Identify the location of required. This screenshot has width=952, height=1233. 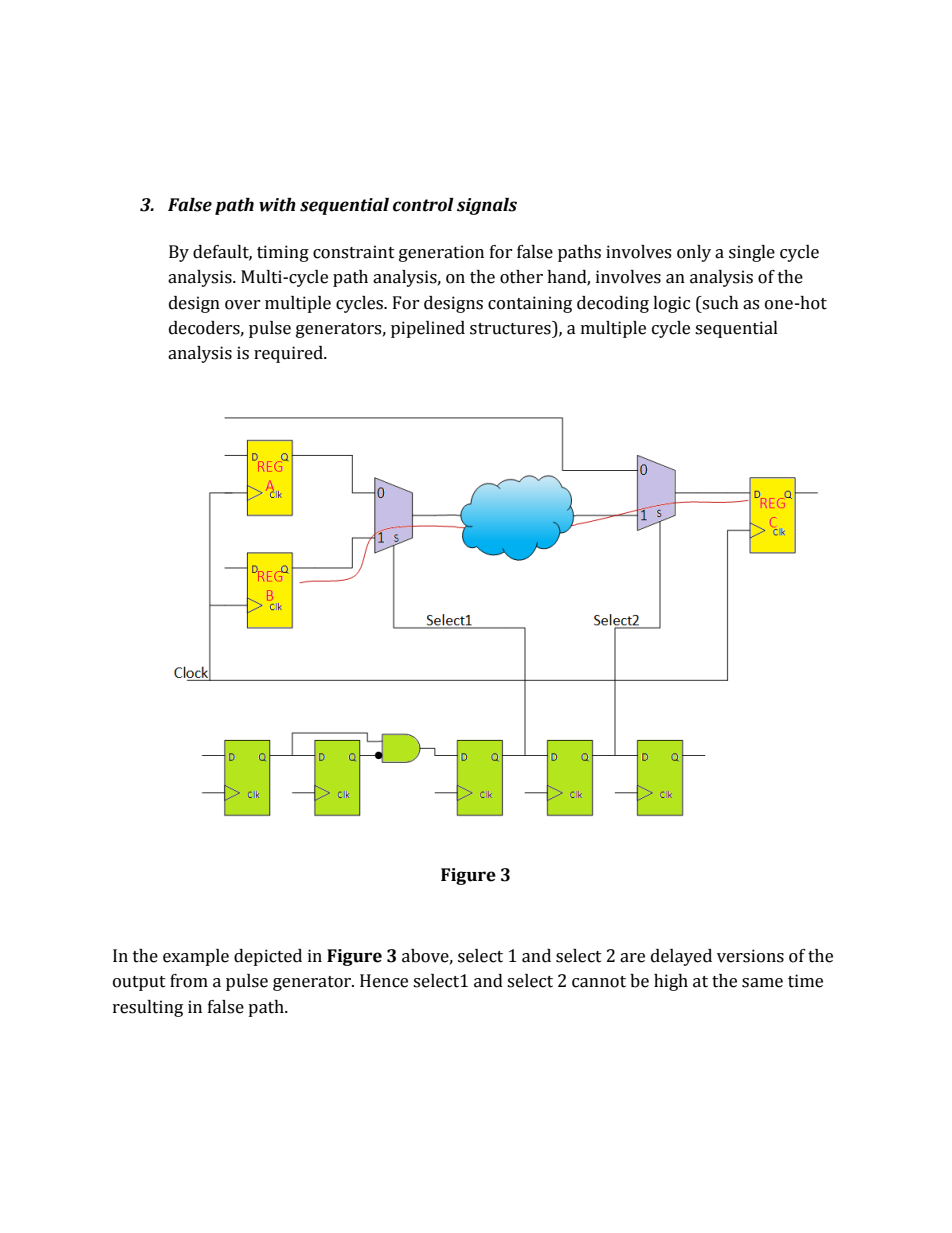
(289, 354).
